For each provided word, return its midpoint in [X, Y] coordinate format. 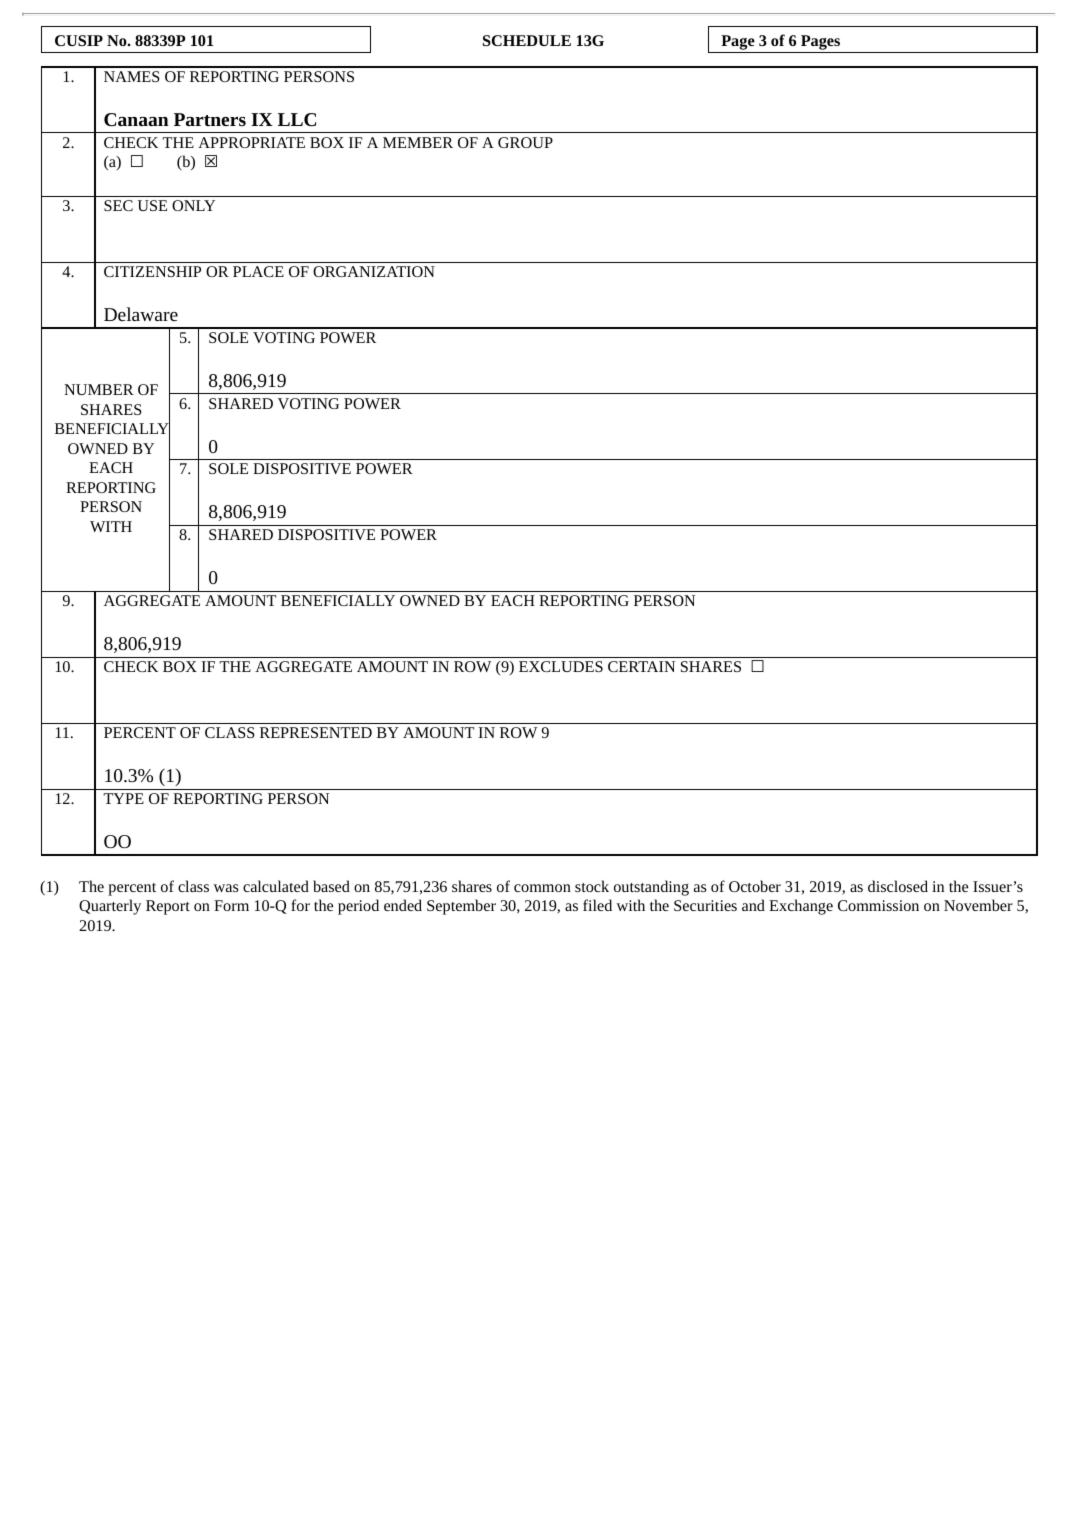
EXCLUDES [561, 666]
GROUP [525, 142]
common [542, 888]
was [225, 888]
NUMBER [99, 389]
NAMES [132, 76]
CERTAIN [641, 666]
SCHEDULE [527, 40]
